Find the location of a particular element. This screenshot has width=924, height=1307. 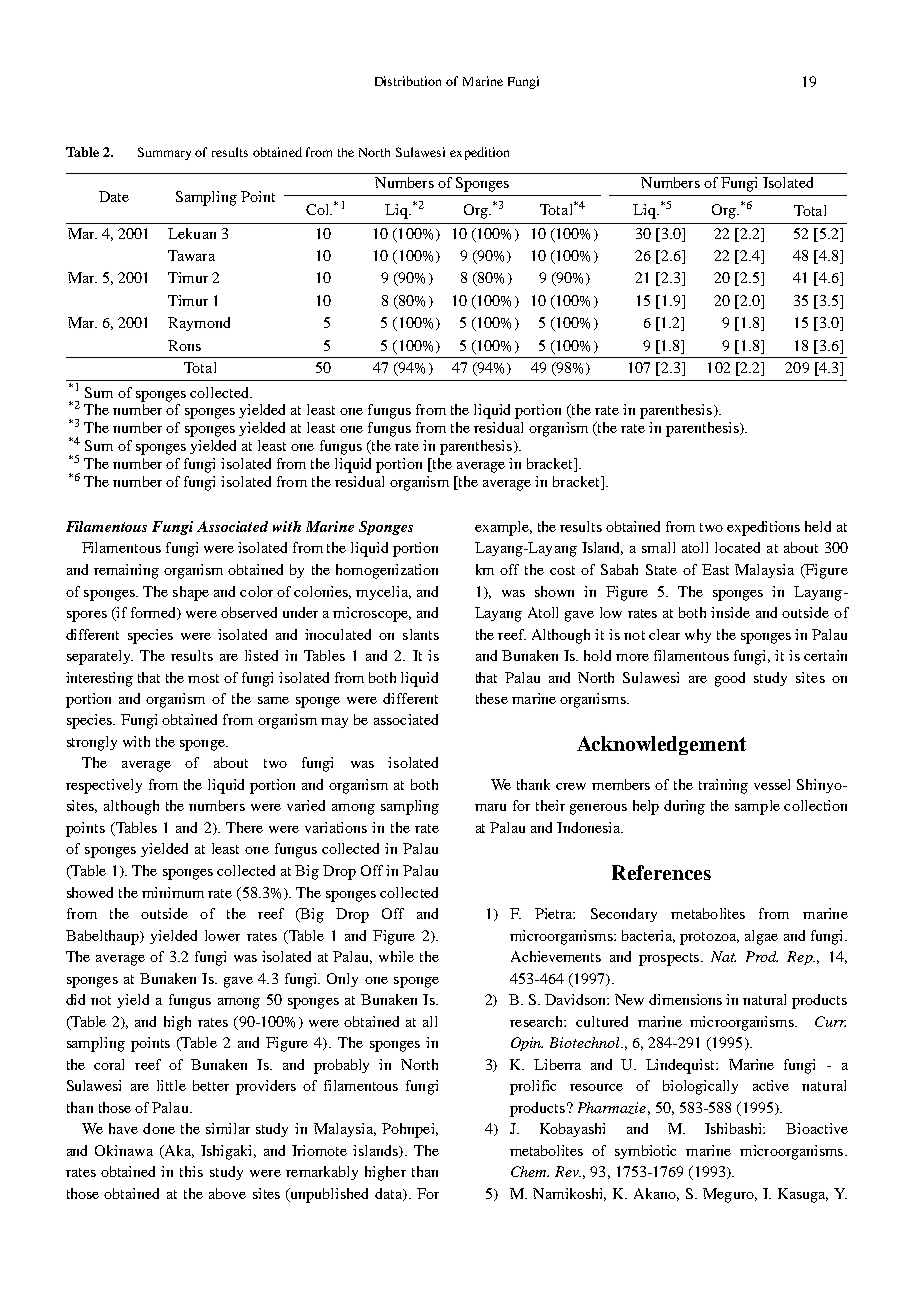

data is located at coordinates (390, 1194).
